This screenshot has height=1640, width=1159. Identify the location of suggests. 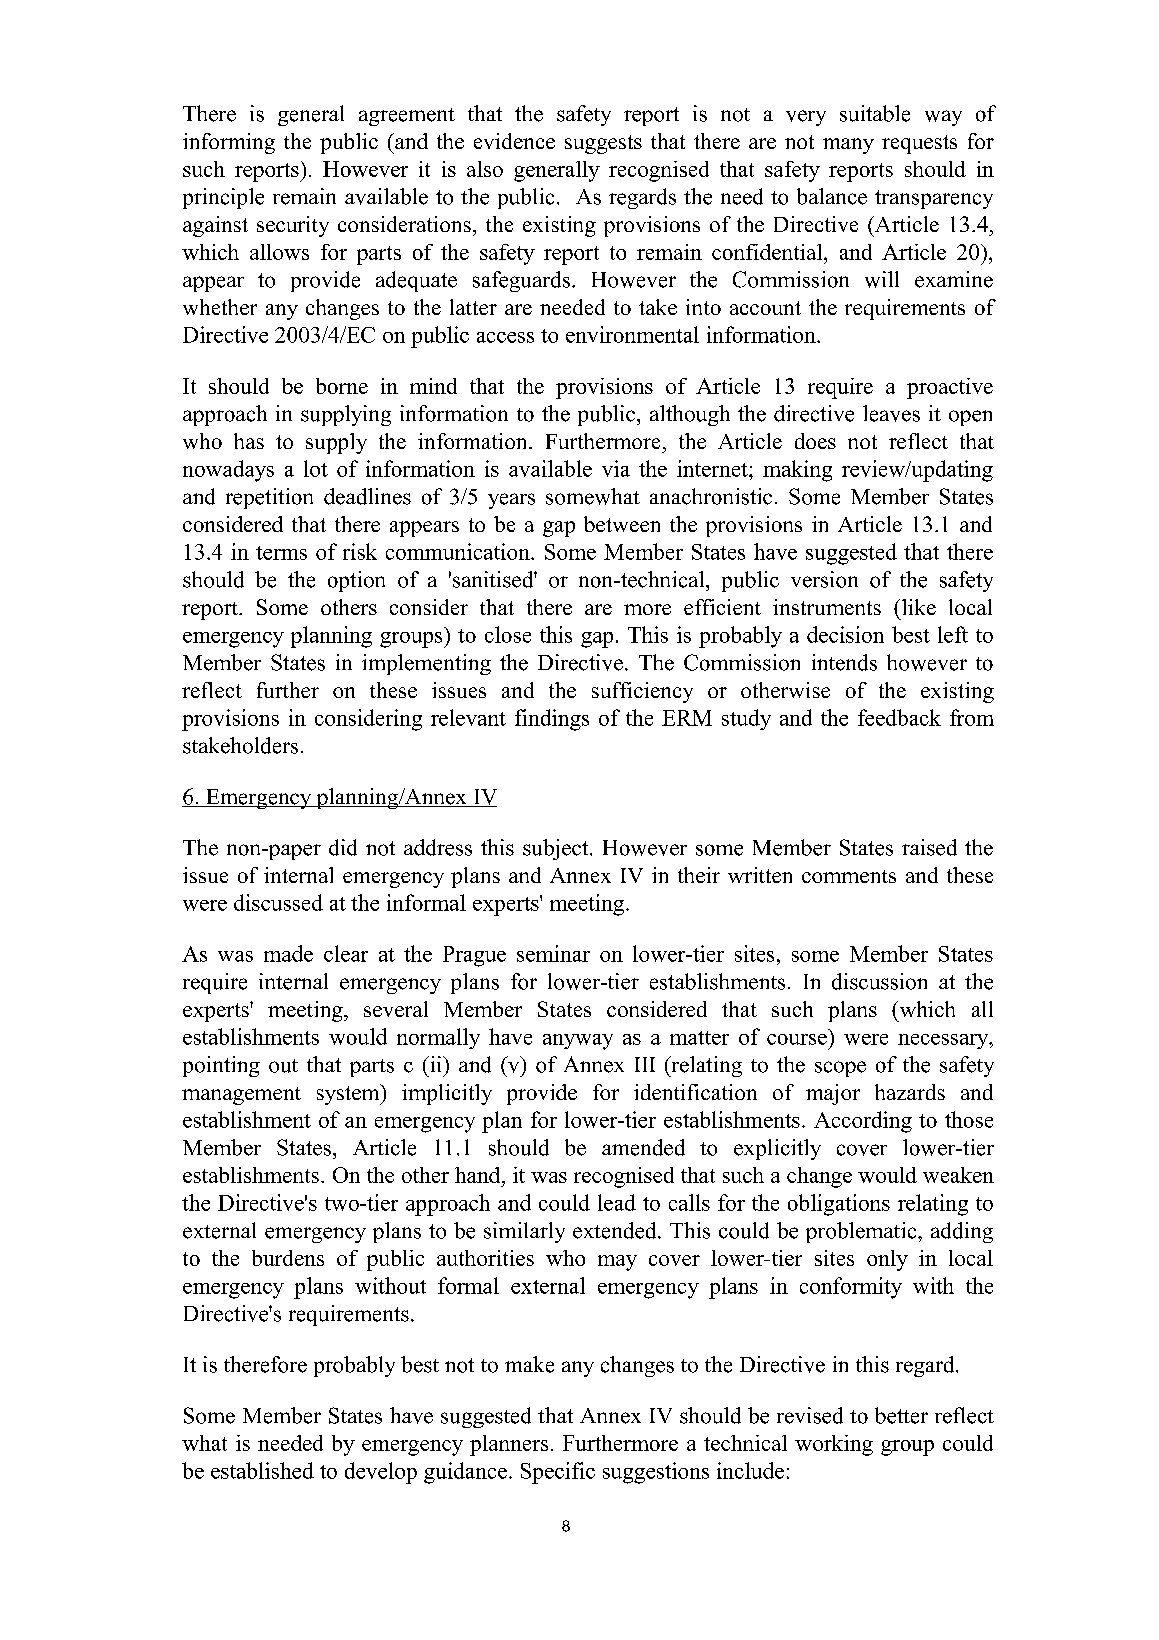
(603, 144).
